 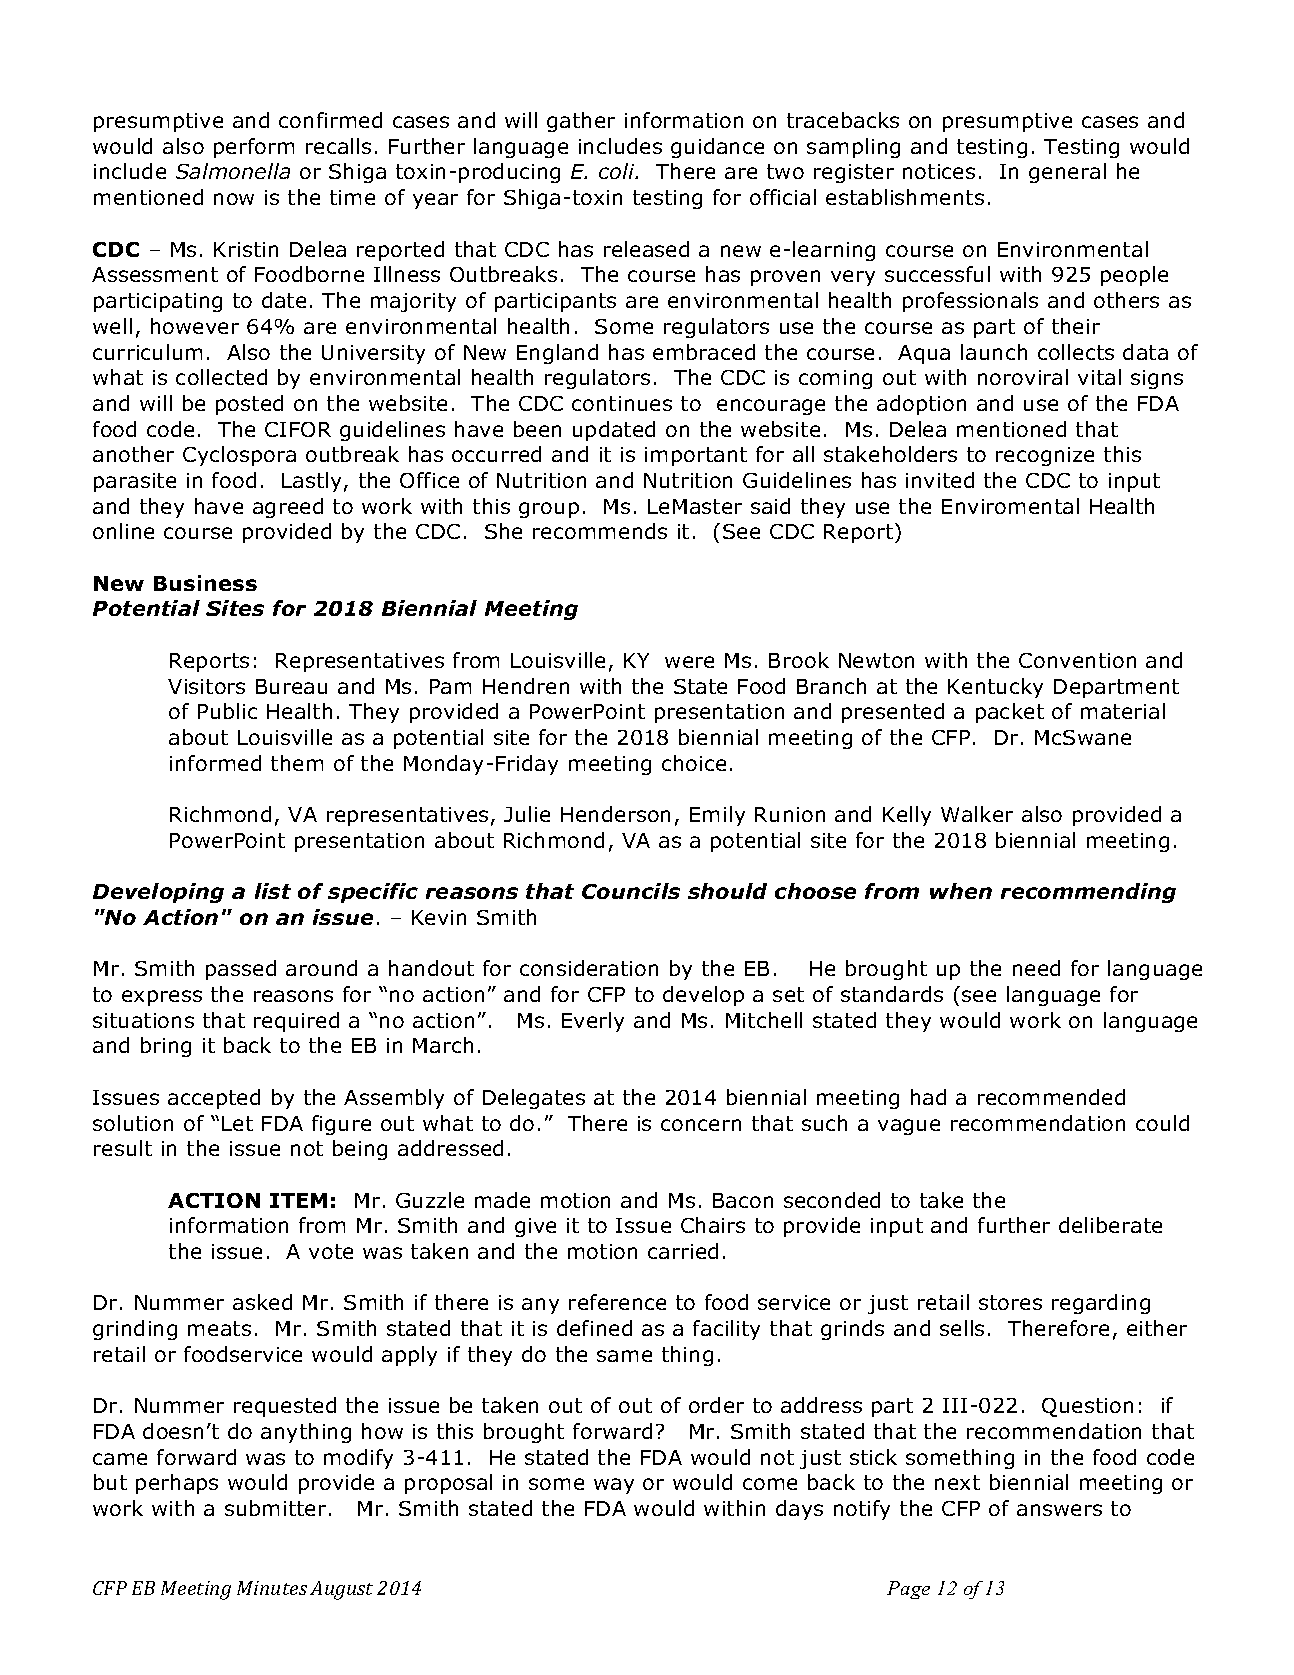 What do you see at coordinates (298, 1200) in the screenshot?
I see `ITEM` at bounding box center [298, 1200].
